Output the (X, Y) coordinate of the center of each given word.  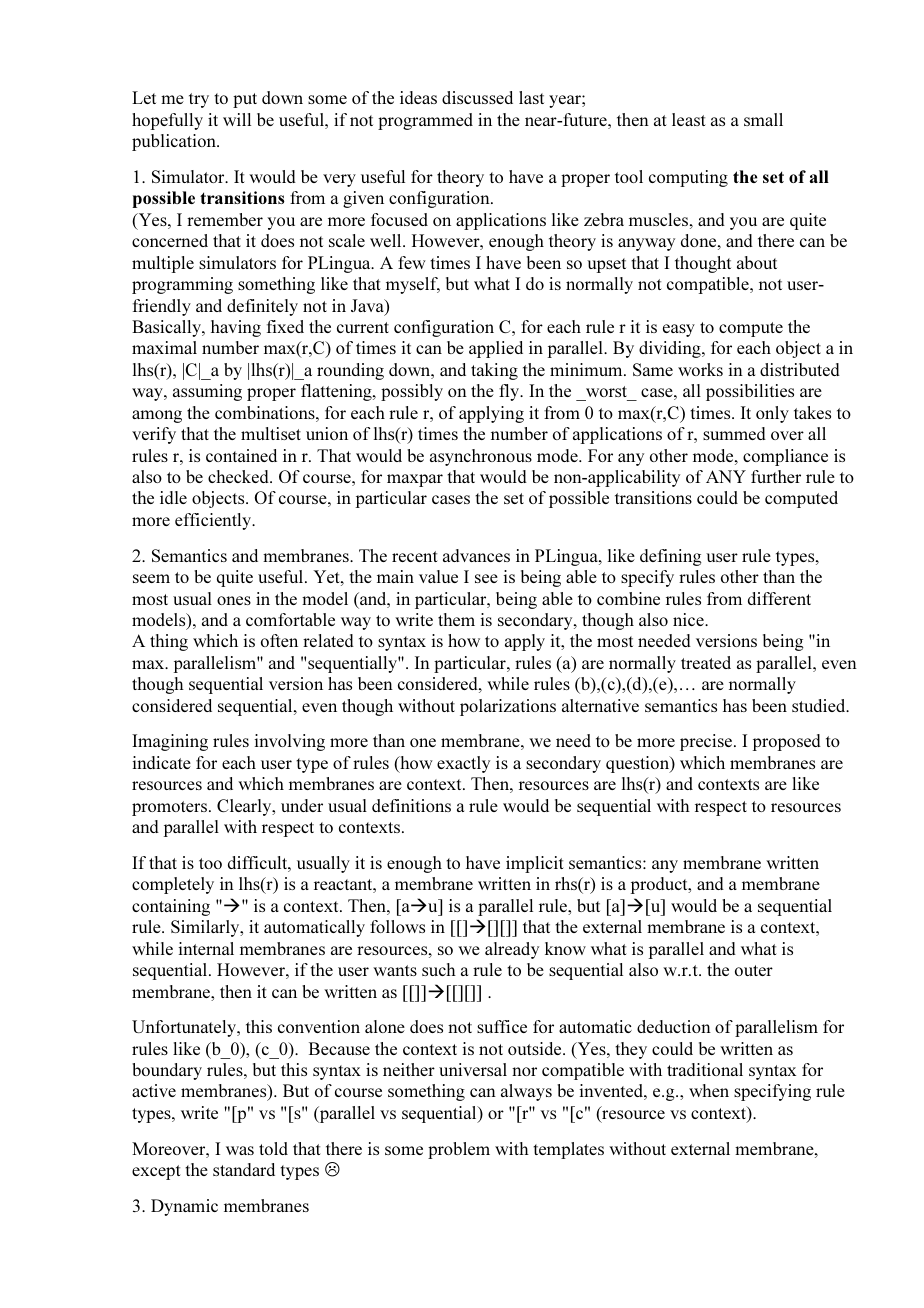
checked (239, 476)
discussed (477, 97)
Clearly (245, 807)
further (776, 476)
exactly (463, 764)
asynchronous (481, 457)
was (240, 1150)
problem (459, 1150)
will (237, 119)
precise (707, 742)
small (763, 119)
